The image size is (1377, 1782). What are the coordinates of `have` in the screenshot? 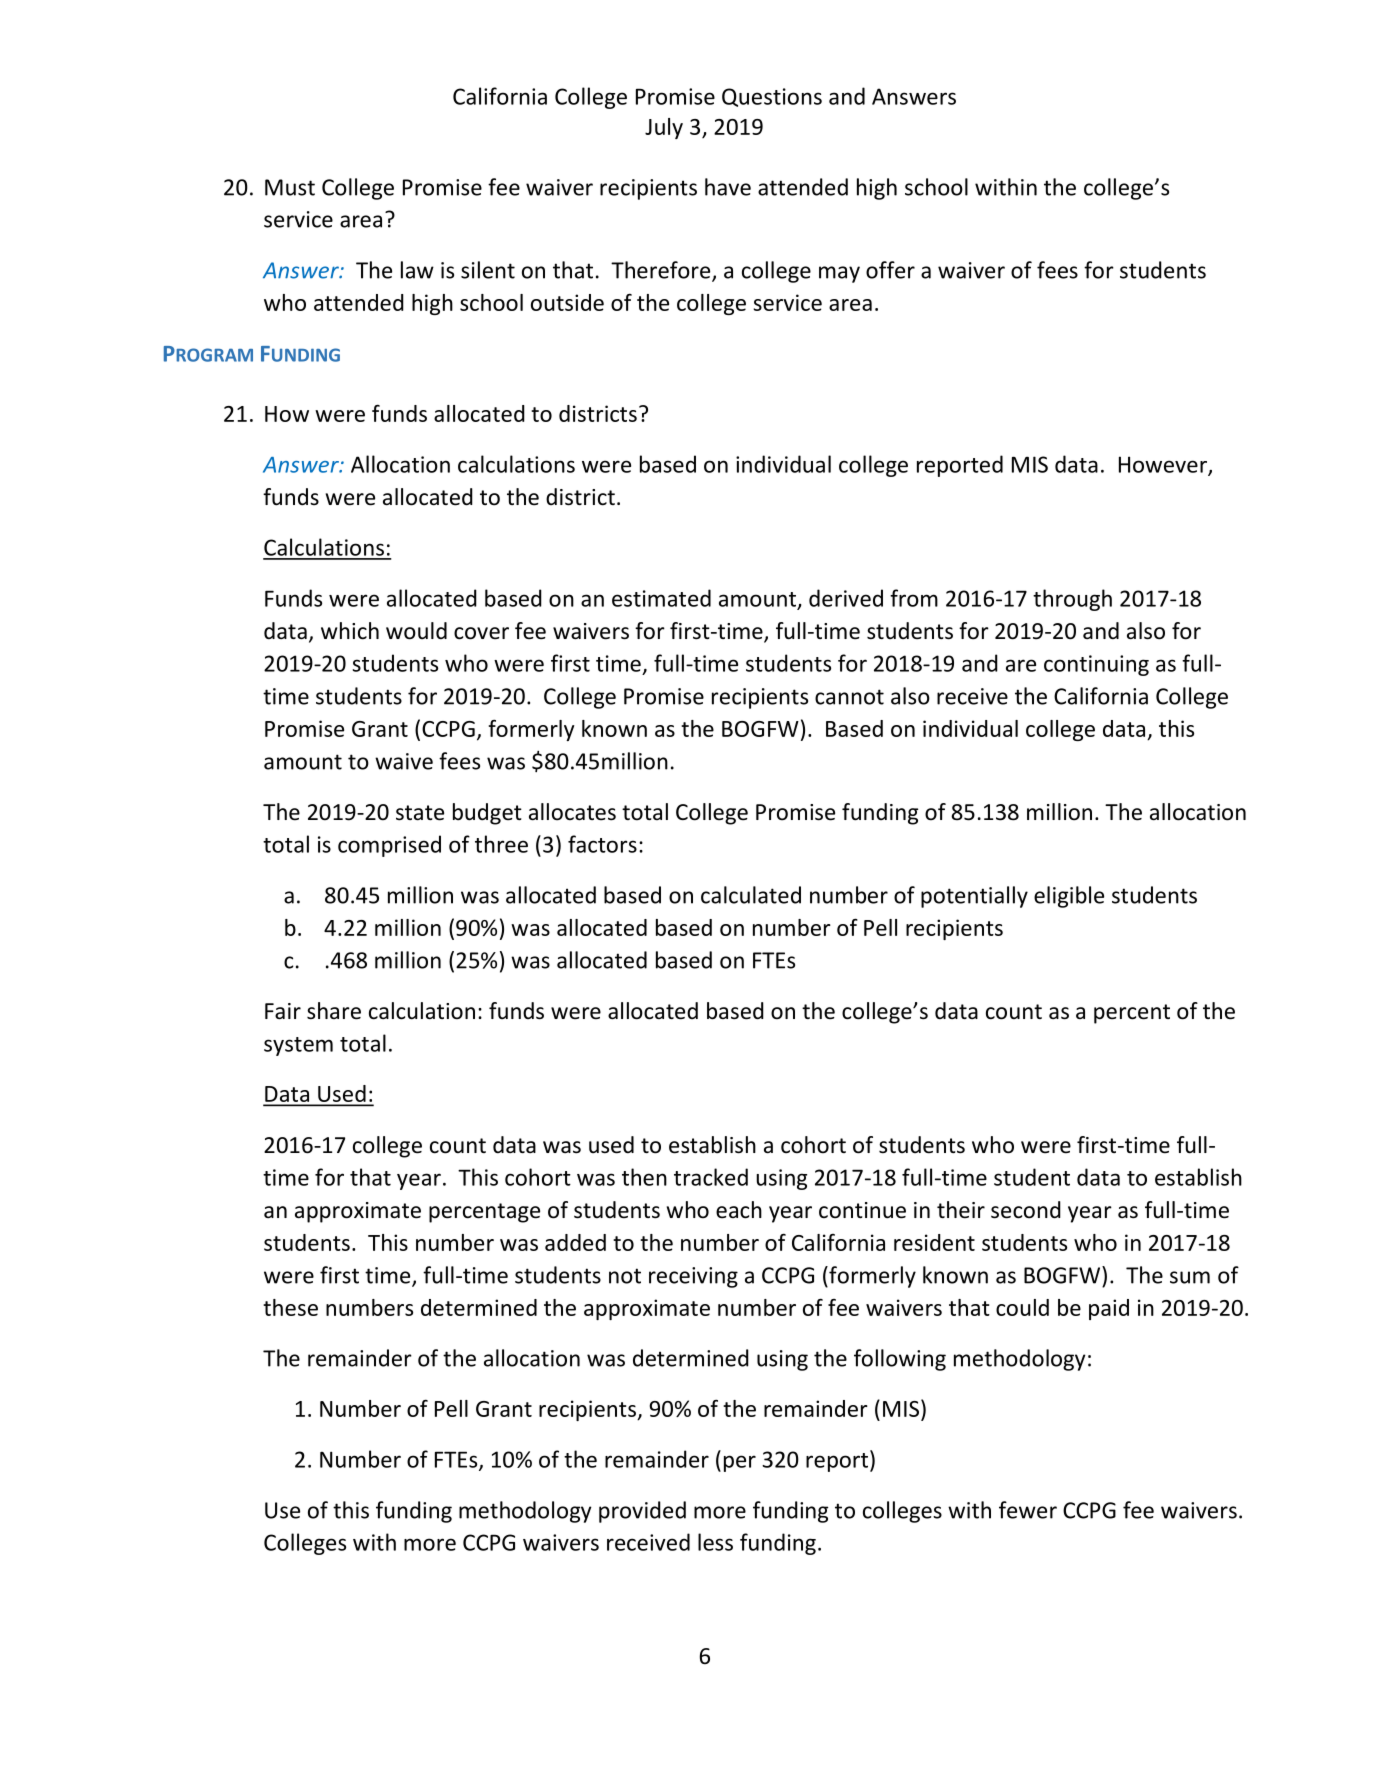 It's located at (728, 187).
